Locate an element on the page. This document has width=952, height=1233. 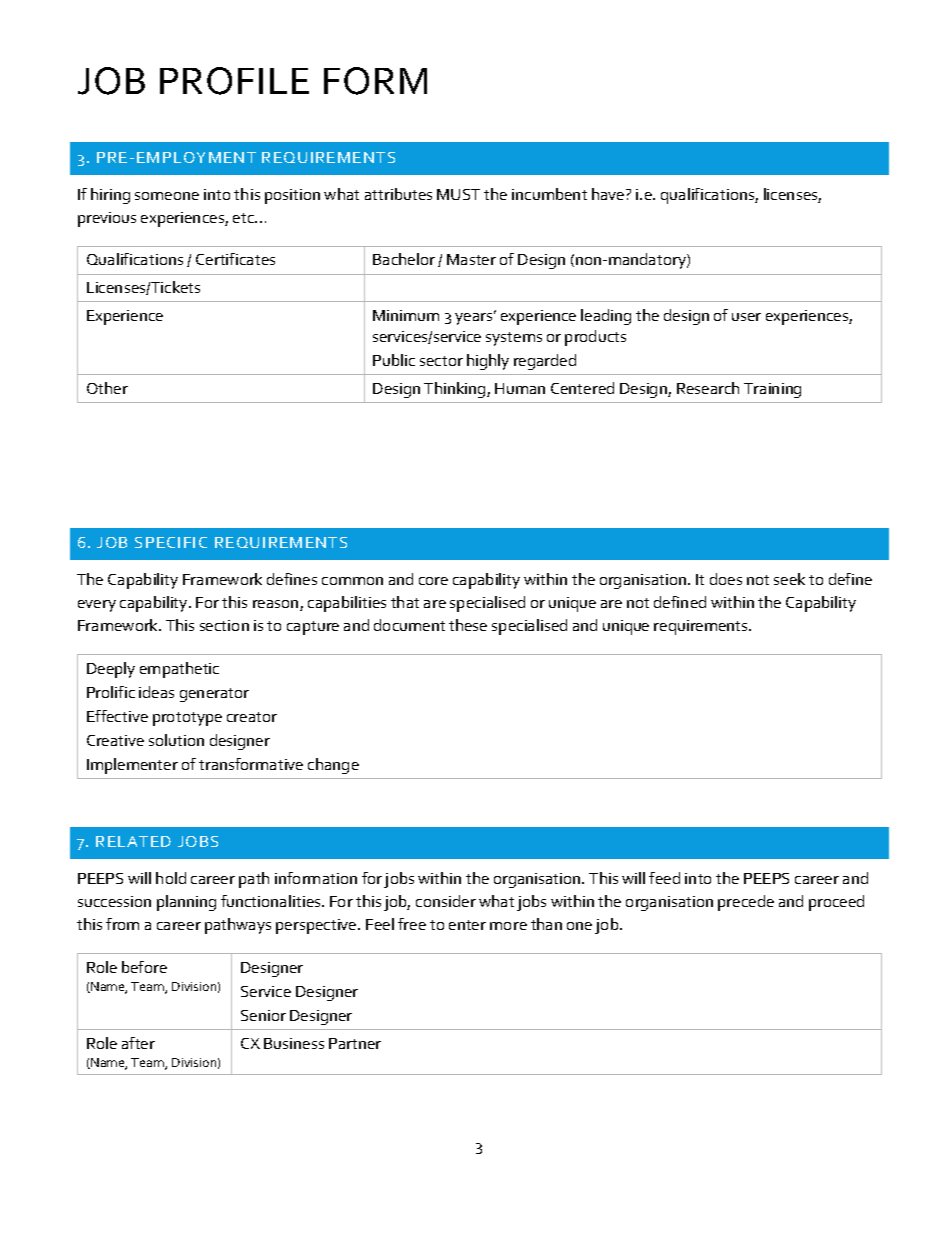
after is located at coordinates (138, 1043).
